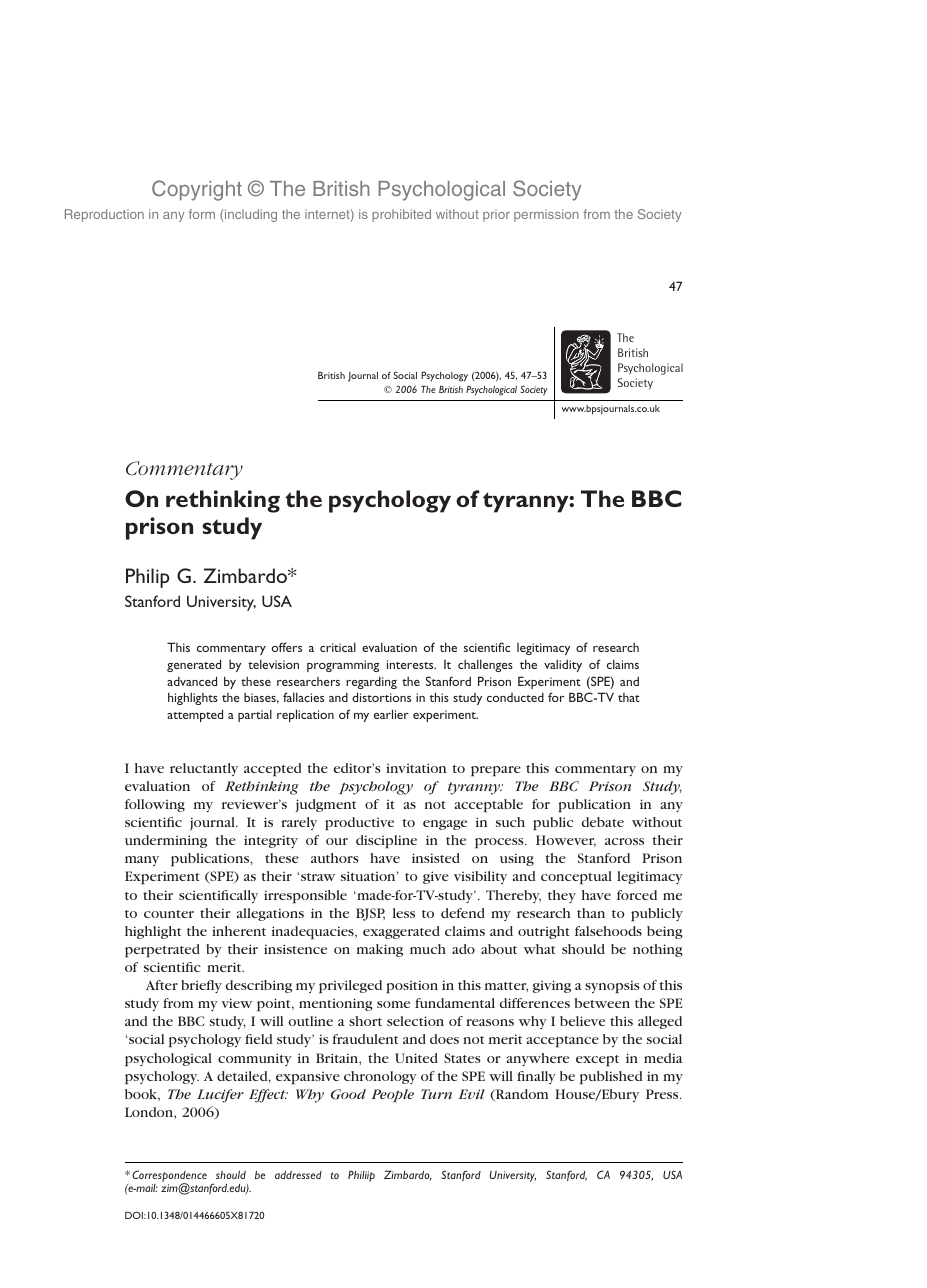  I want to click on advanced, so click(192, 681).
